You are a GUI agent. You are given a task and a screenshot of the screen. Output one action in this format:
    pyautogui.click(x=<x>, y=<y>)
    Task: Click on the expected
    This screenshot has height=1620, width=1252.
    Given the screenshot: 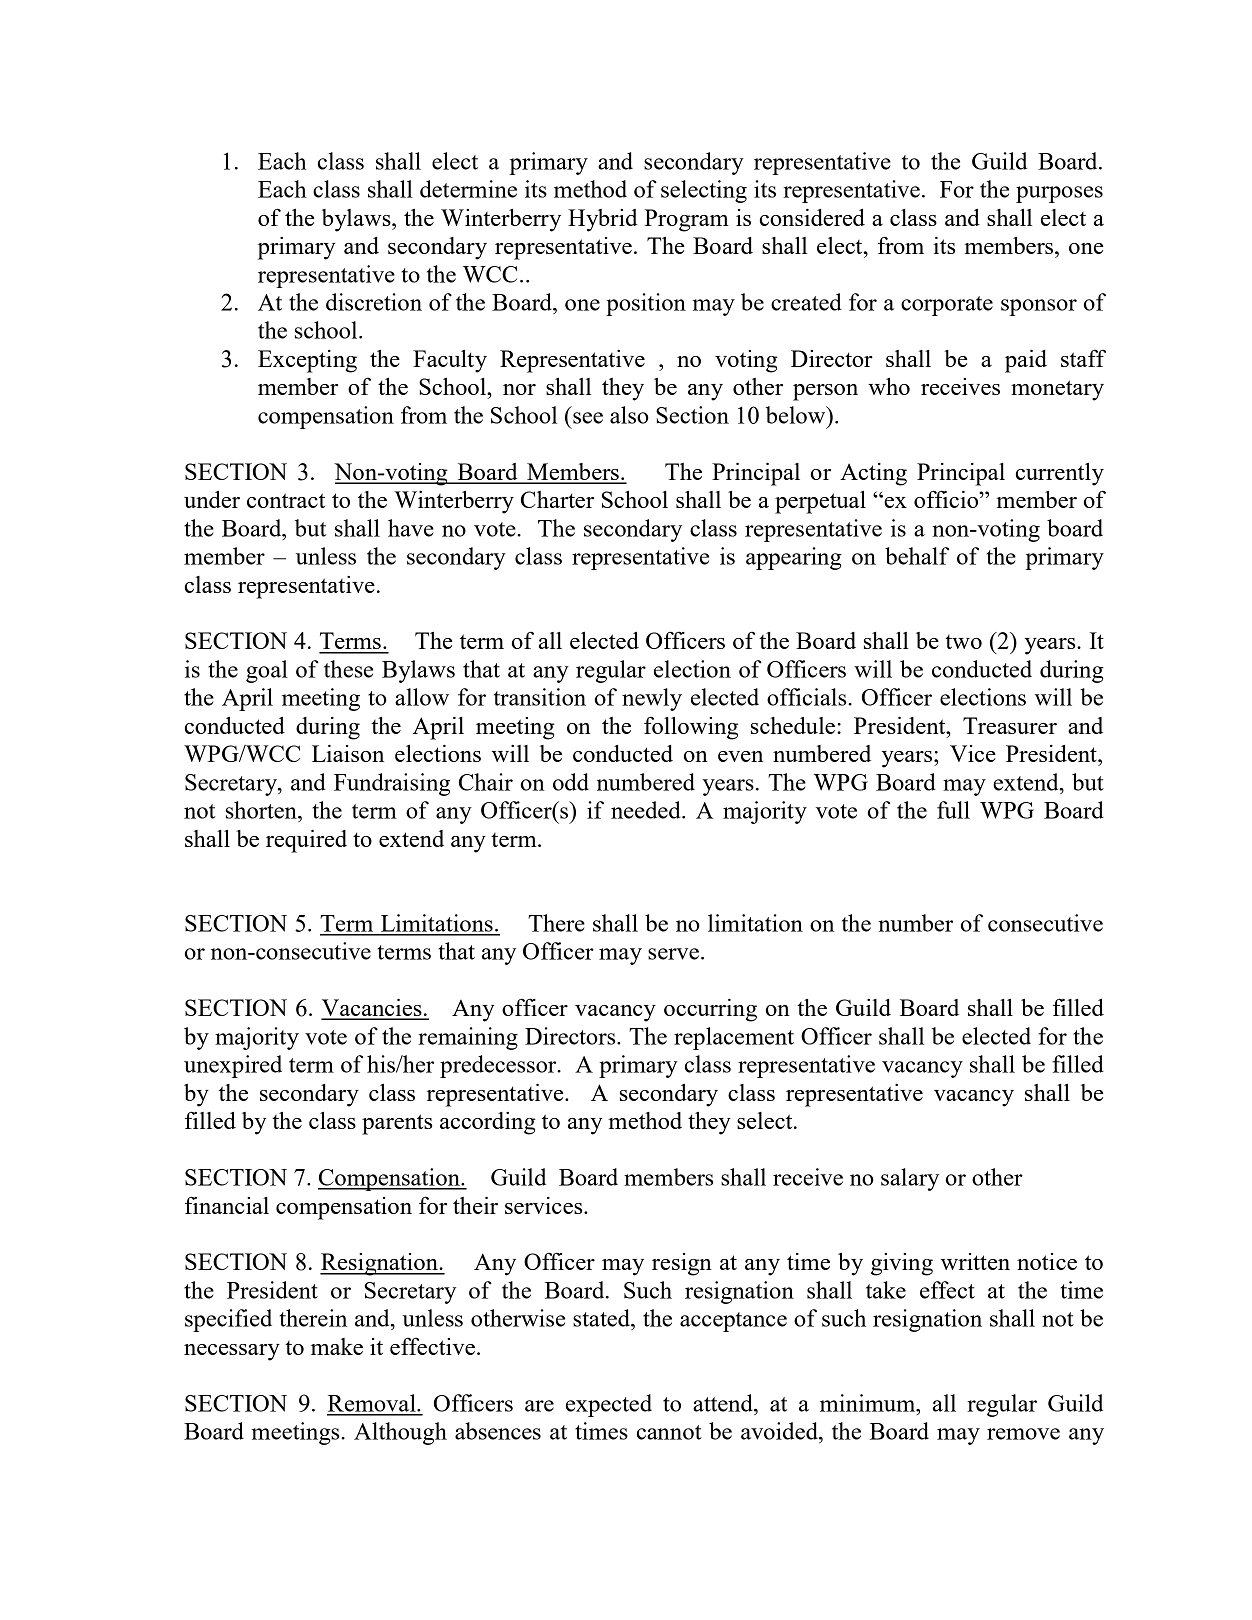 What is the action you would take?
    pyautogui.click(x=609, y=1405)
